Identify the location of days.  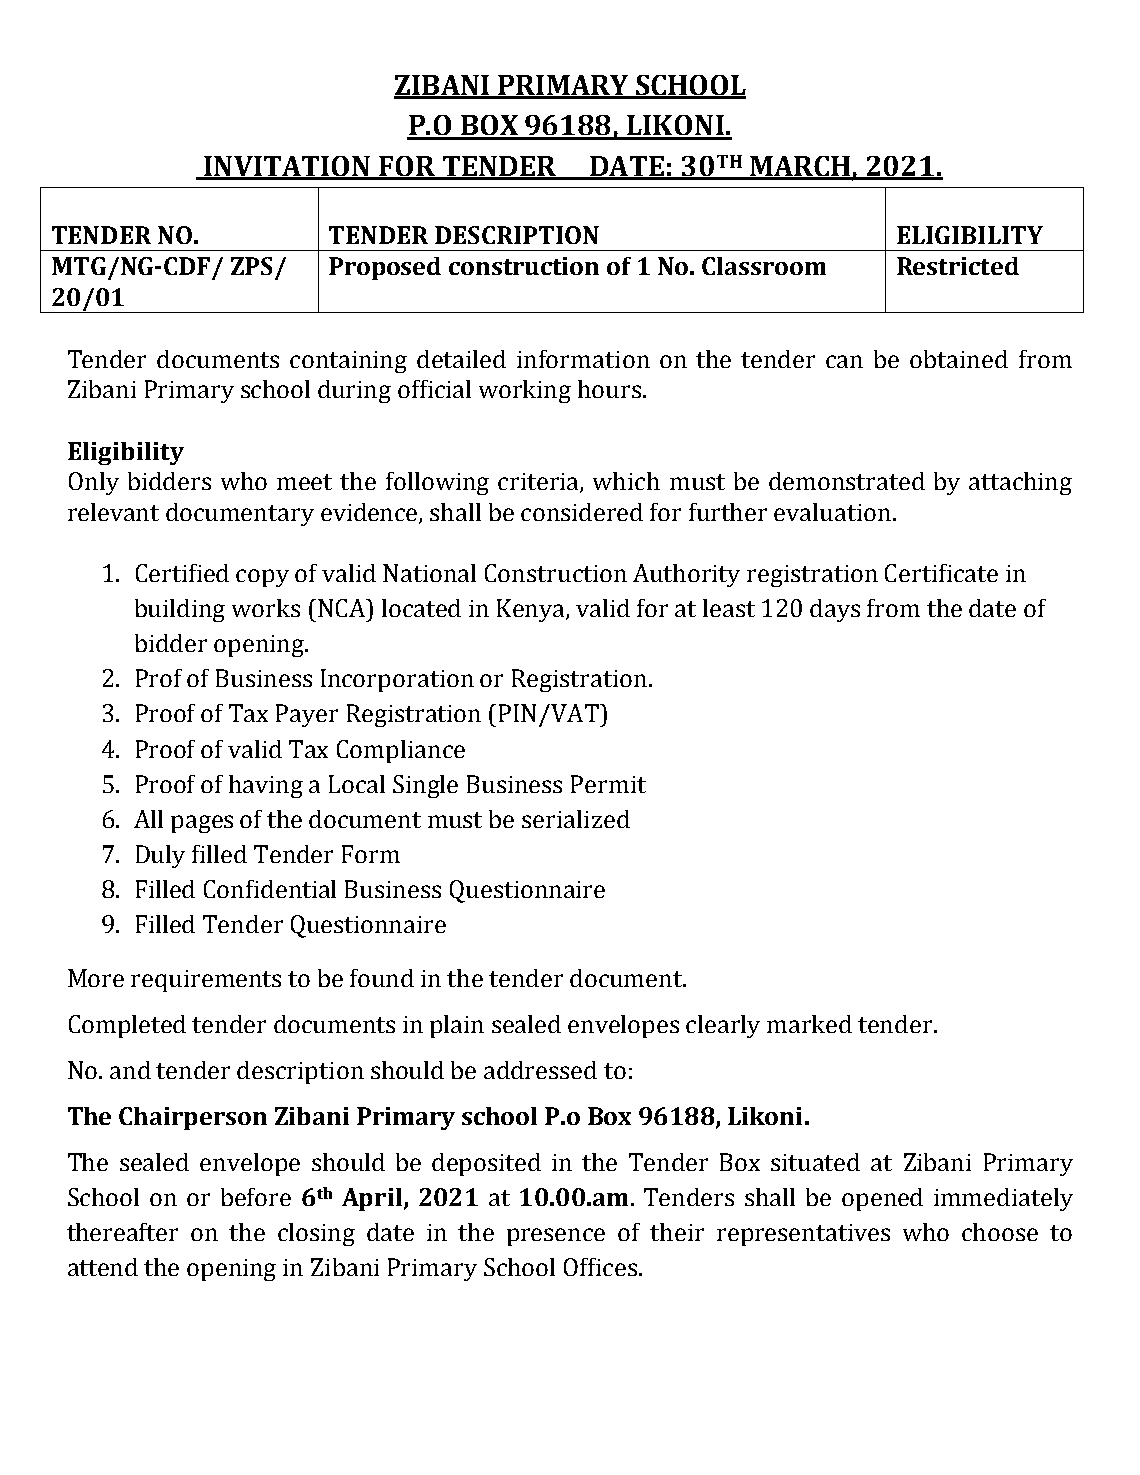
(835, 610).
